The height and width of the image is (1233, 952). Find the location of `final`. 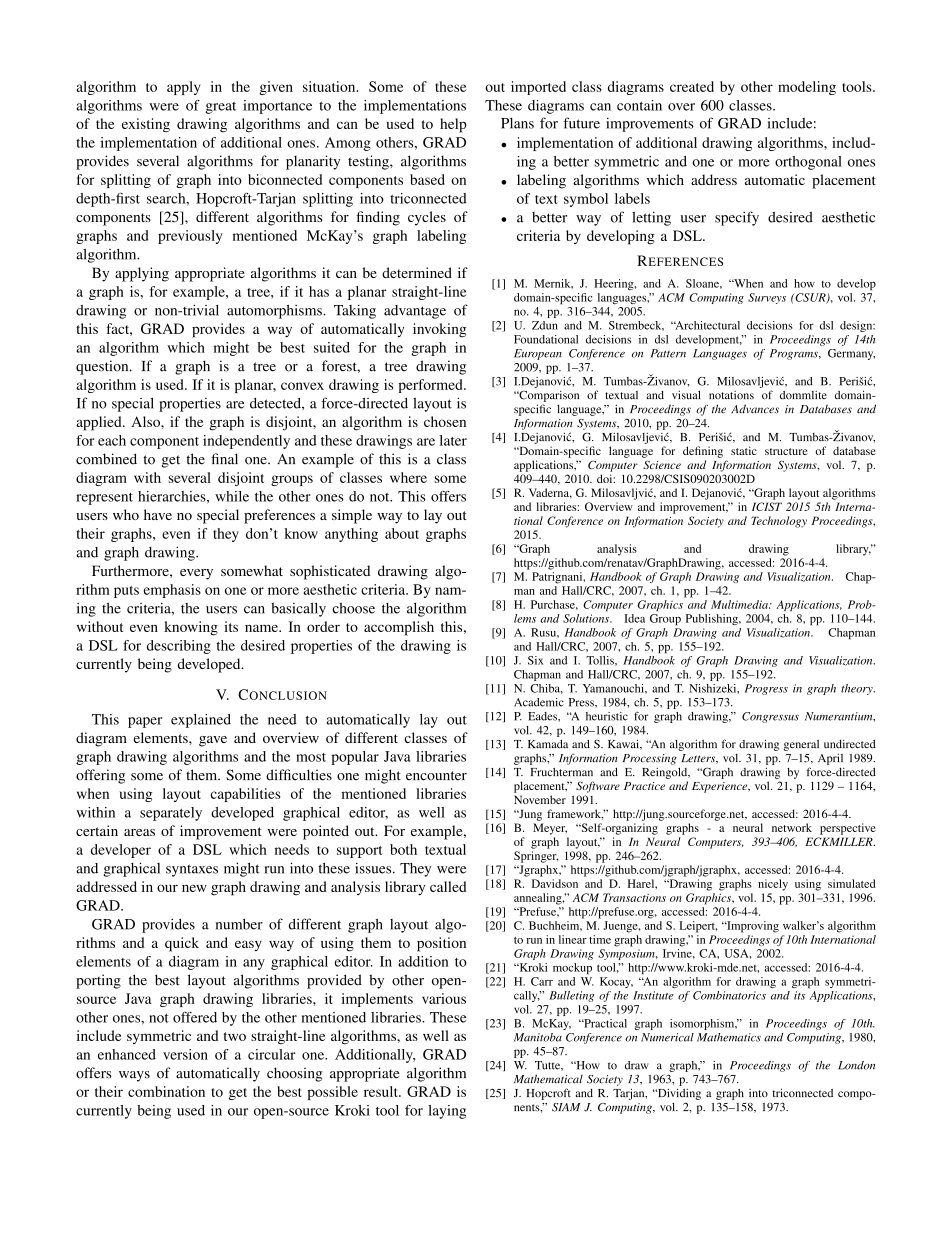

final is located at coordinates (224, 459).
